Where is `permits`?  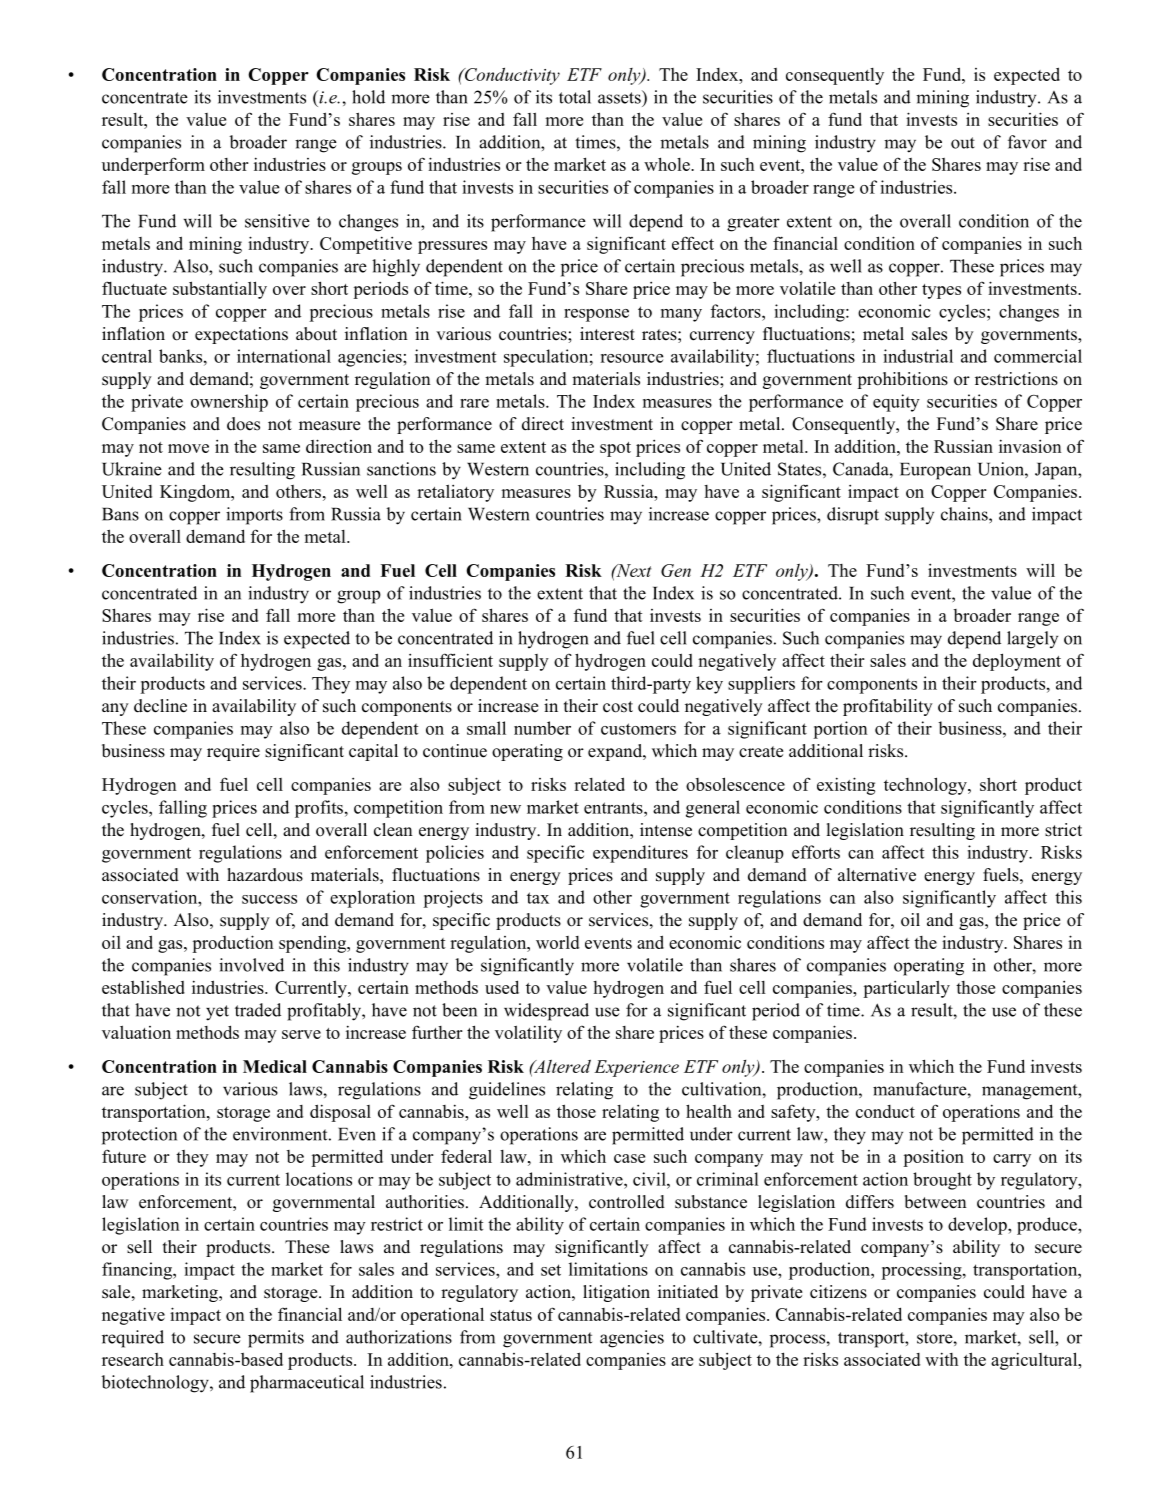
permits is located at coordinates (276, 1339).
